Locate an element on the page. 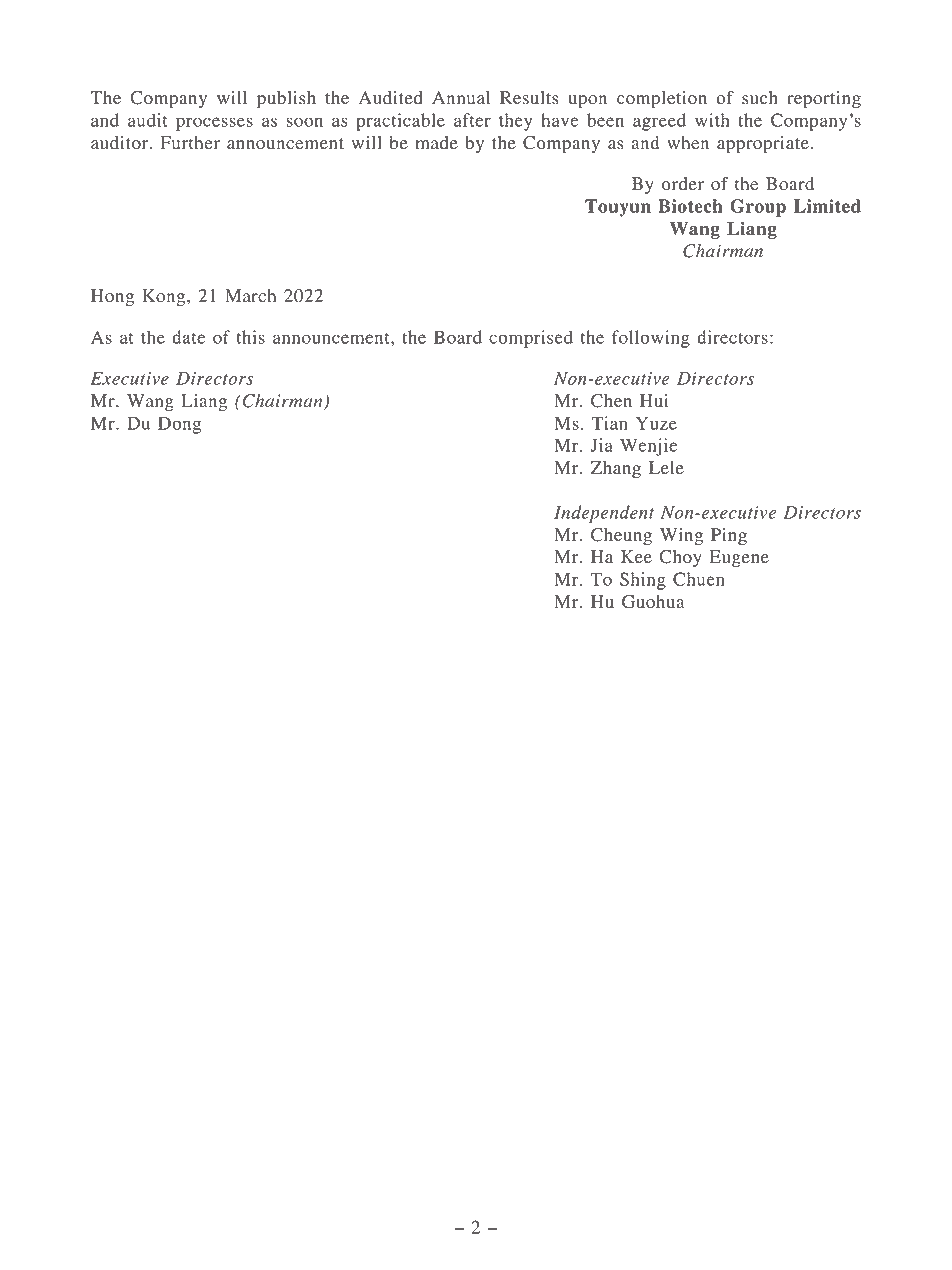 The width and height of the document is (952, 1270). with is located at coordinates (712, 120).
